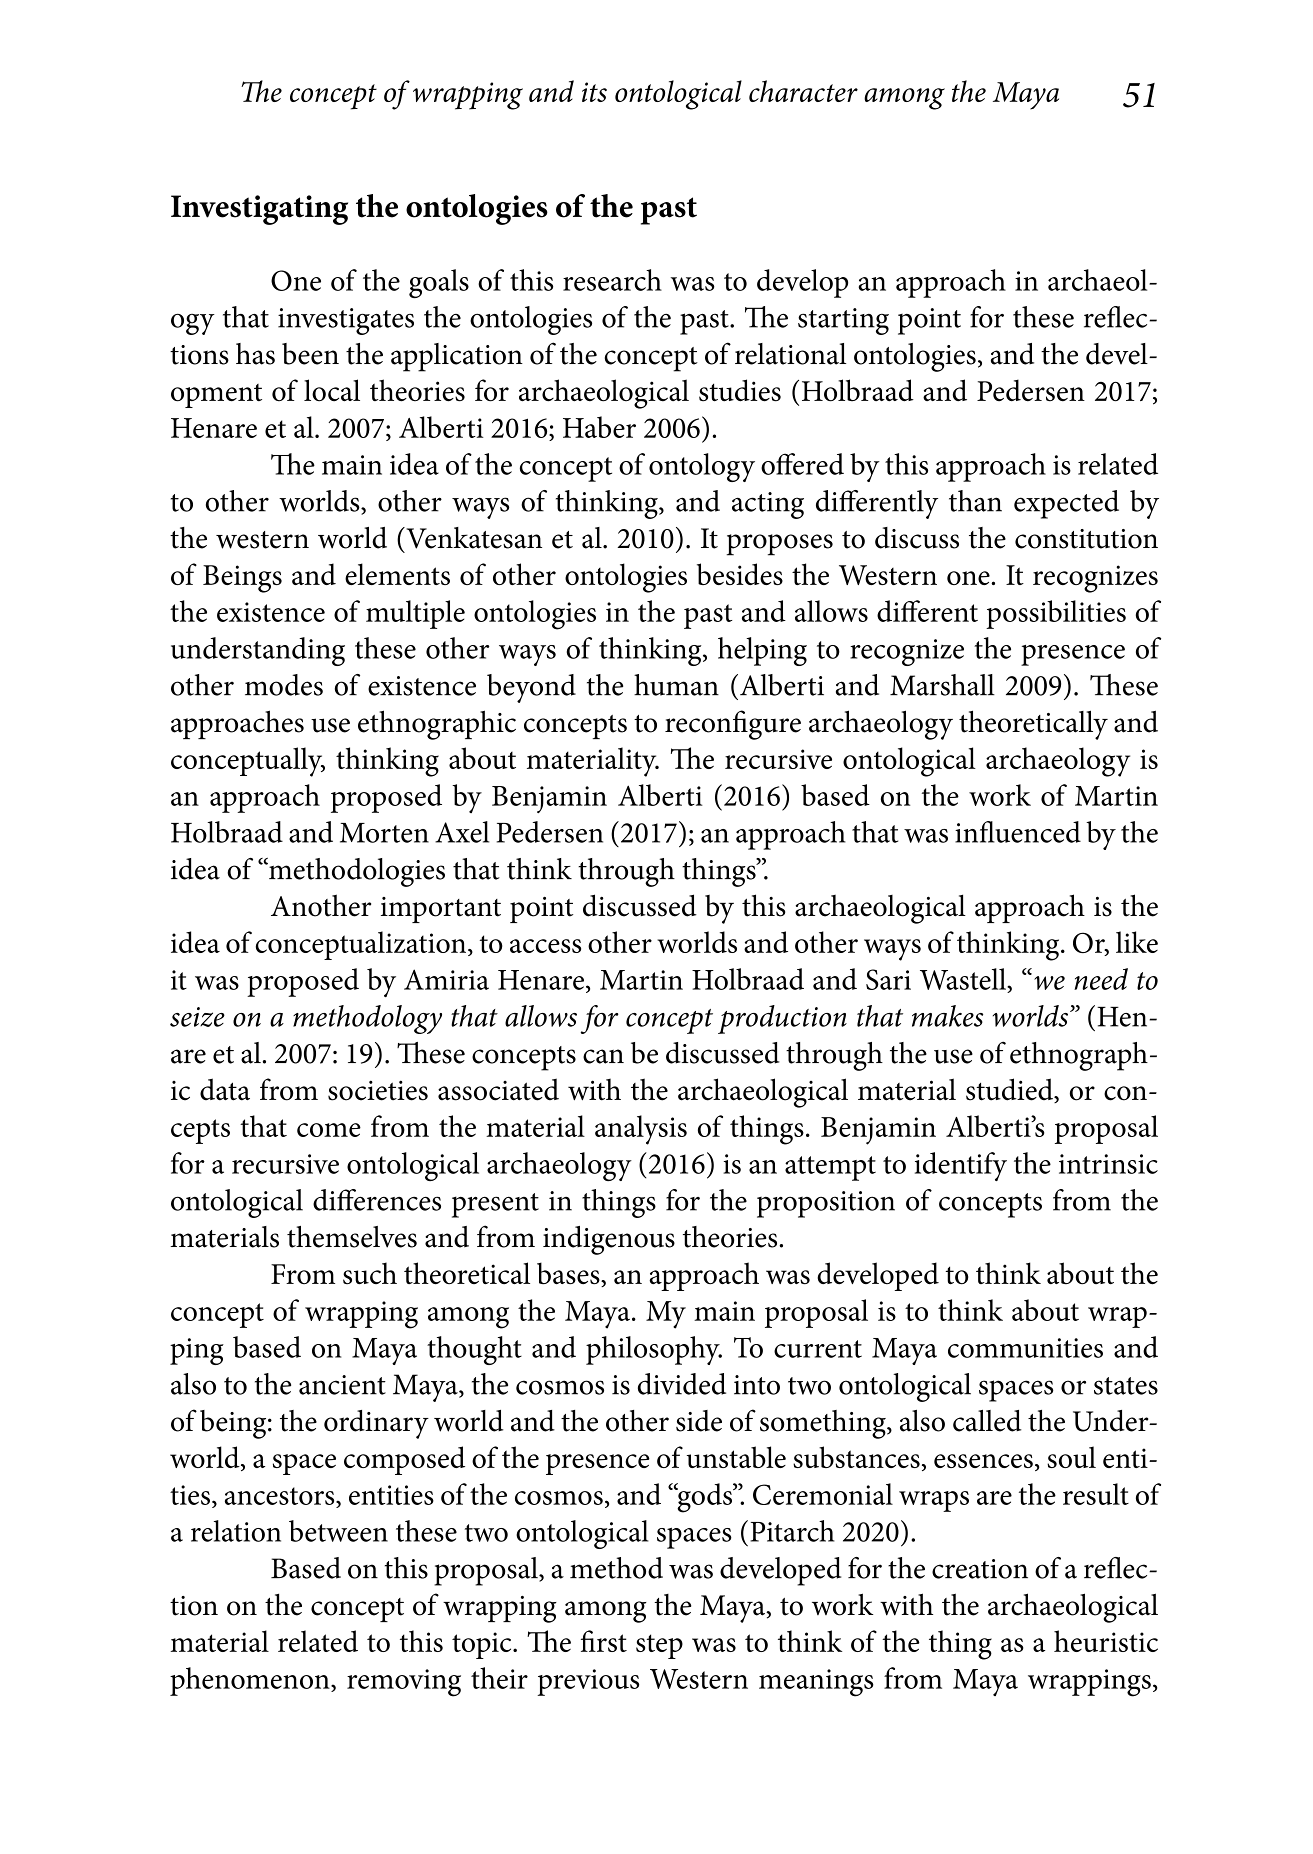 Image resolution: width=1313 pixels, height=1854 pixels. I want to click on its, so click(594, 92).
